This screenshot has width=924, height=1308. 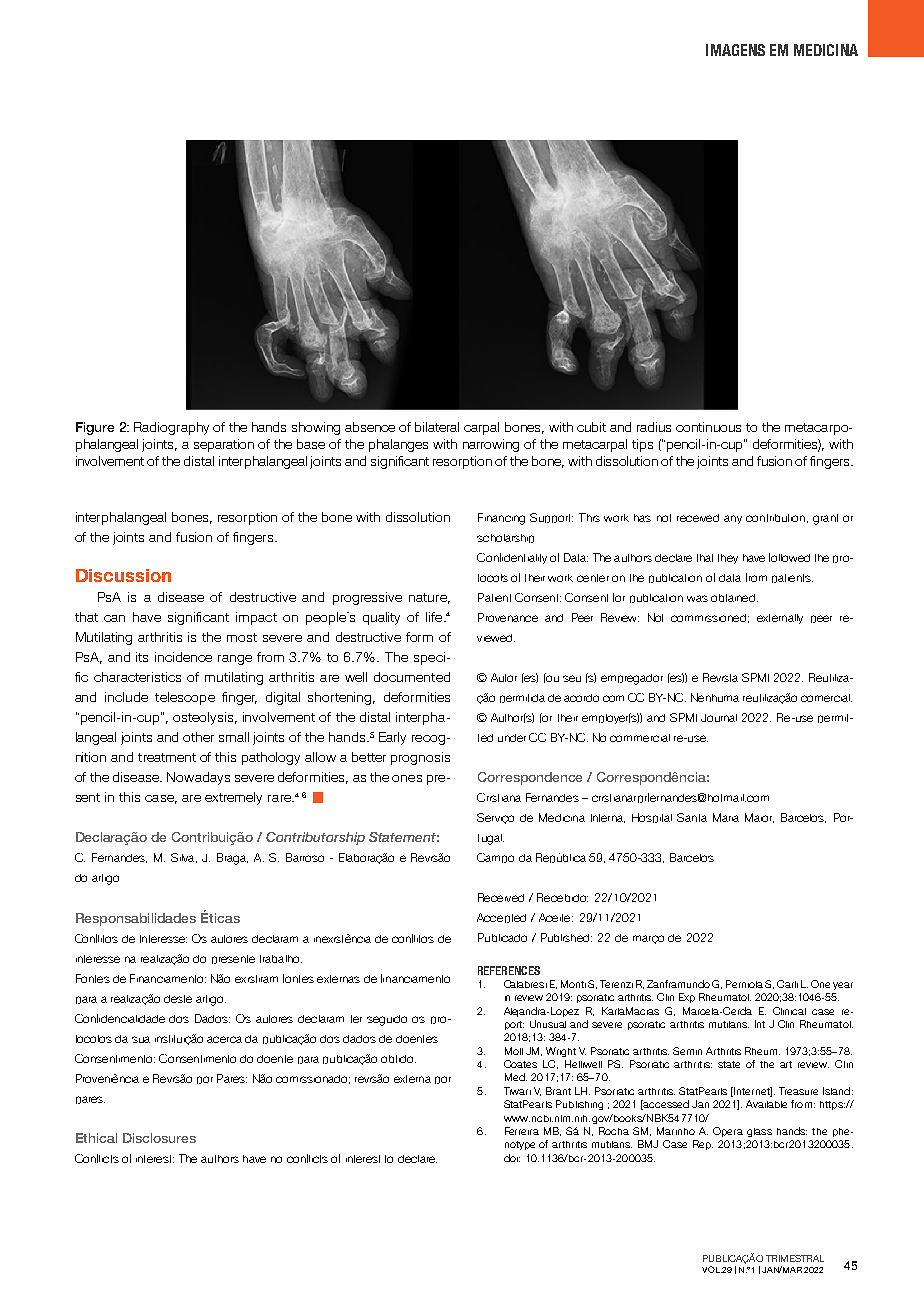 What do you see at coordinates (159, 1138) in the screenshot?
I see `Disclosures` at bounding box center [159, 1138].
